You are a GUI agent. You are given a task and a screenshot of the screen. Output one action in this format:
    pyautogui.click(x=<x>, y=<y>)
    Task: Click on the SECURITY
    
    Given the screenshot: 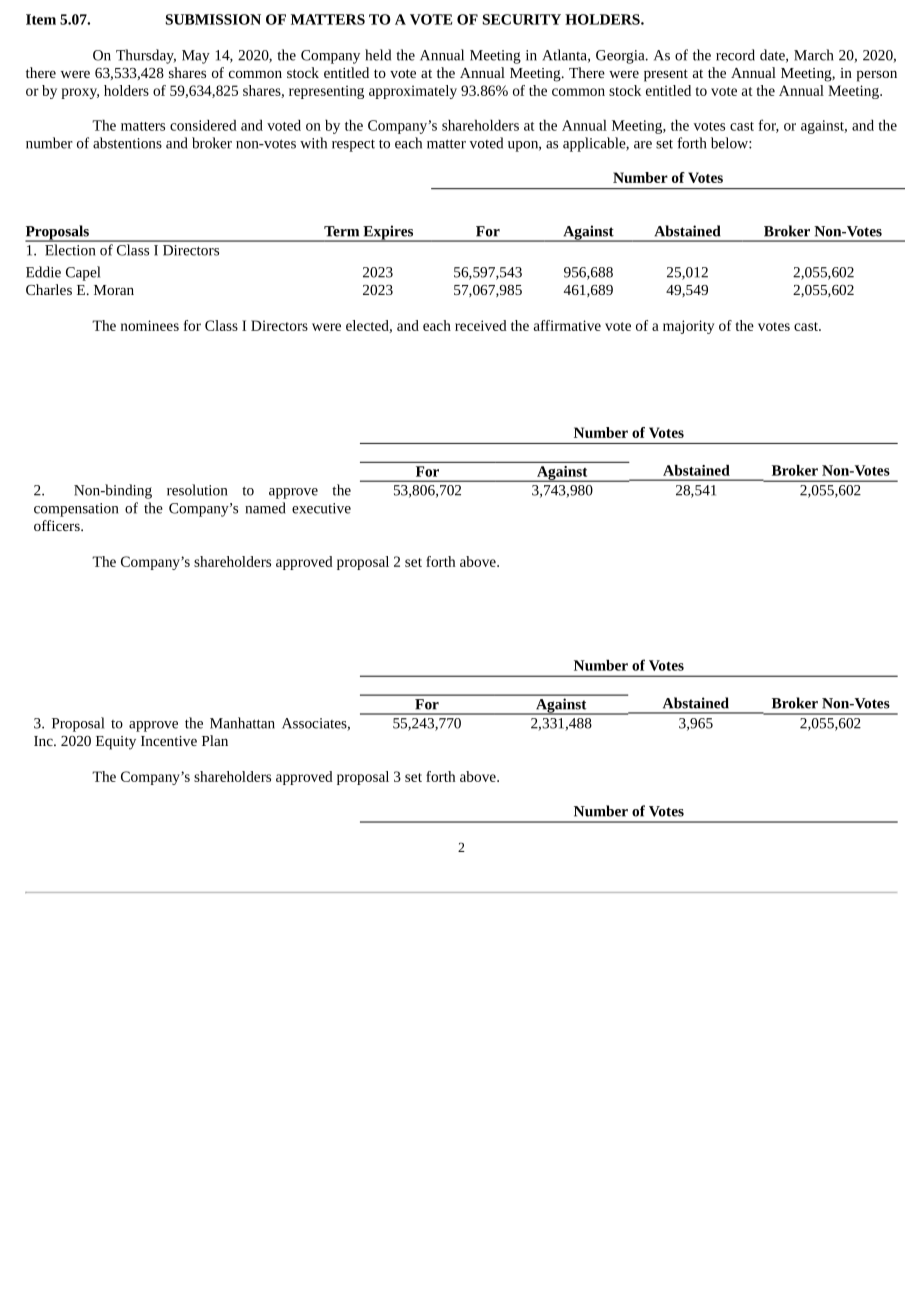 What is the action you would take?
    pyautogui.click(x=522, y=19)
